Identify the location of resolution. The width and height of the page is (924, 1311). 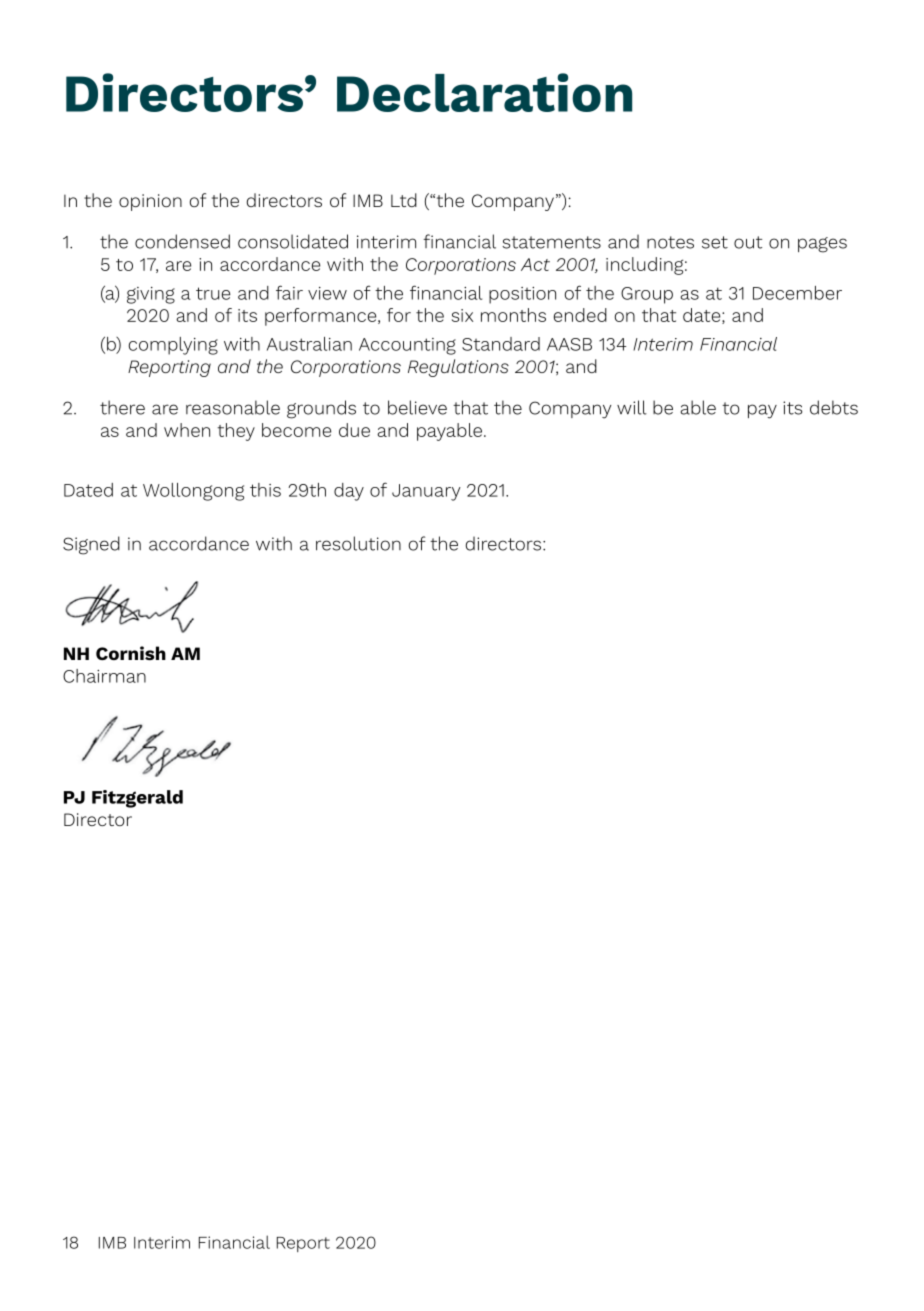
(358, 543).
